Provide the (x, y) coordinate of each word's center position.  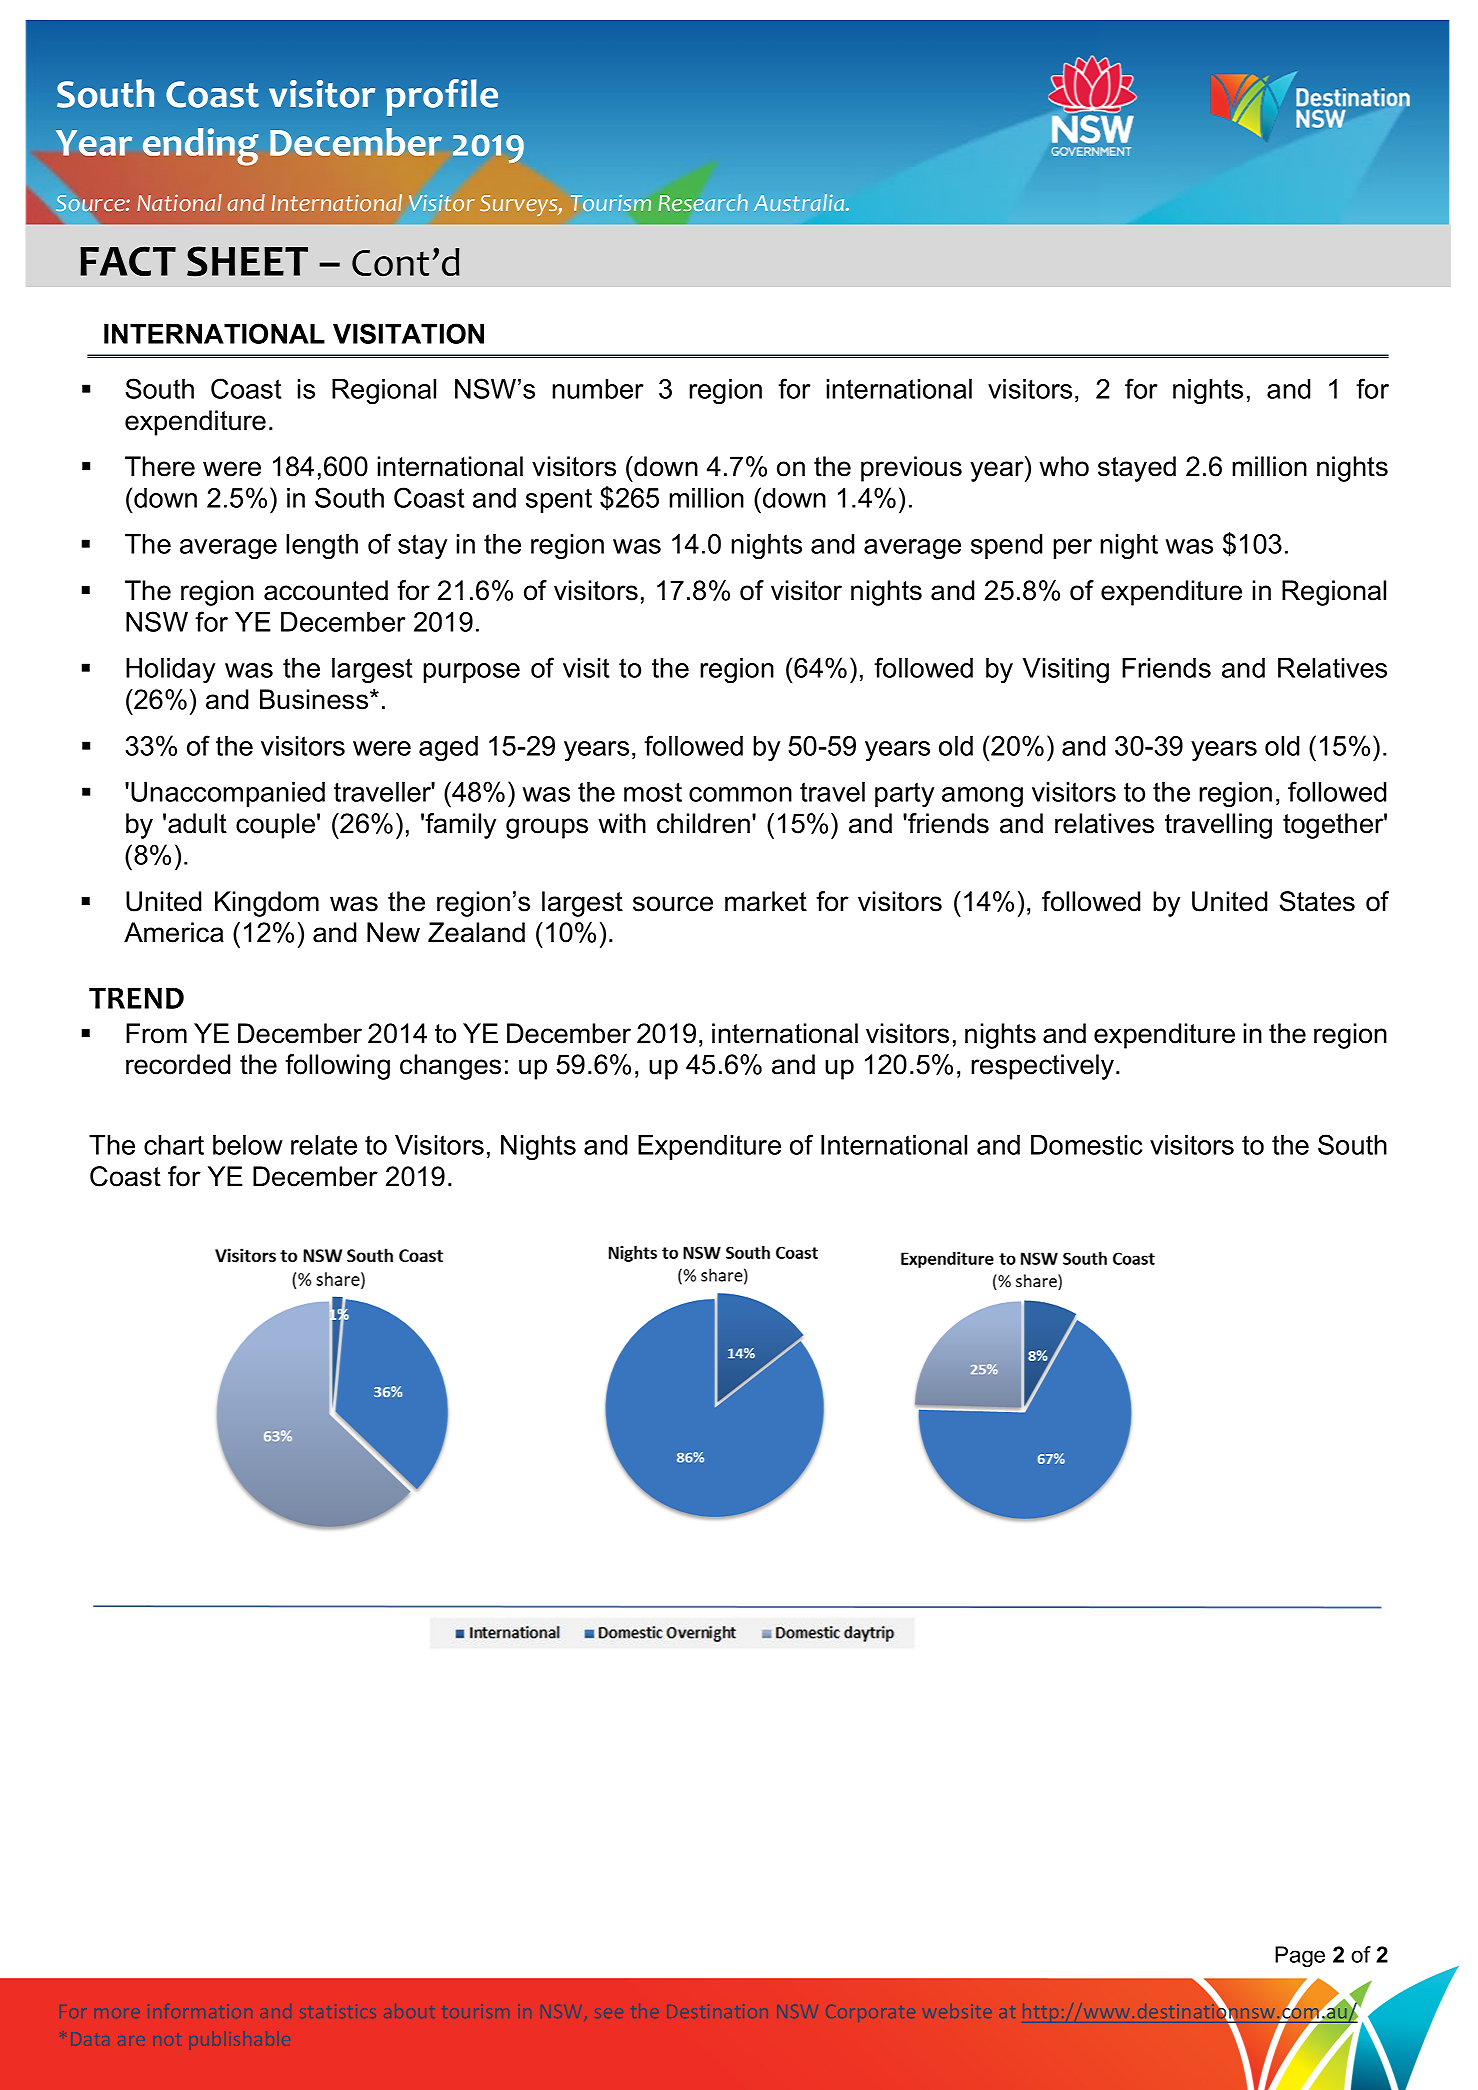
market (766, 901)
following (337, 1067)
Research (703, 202)
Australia (800, 202)
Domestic (1086, 1145)
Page (1300, 1956)
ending (201, 147)
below (248, 1145)
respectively (1044, 1067)
